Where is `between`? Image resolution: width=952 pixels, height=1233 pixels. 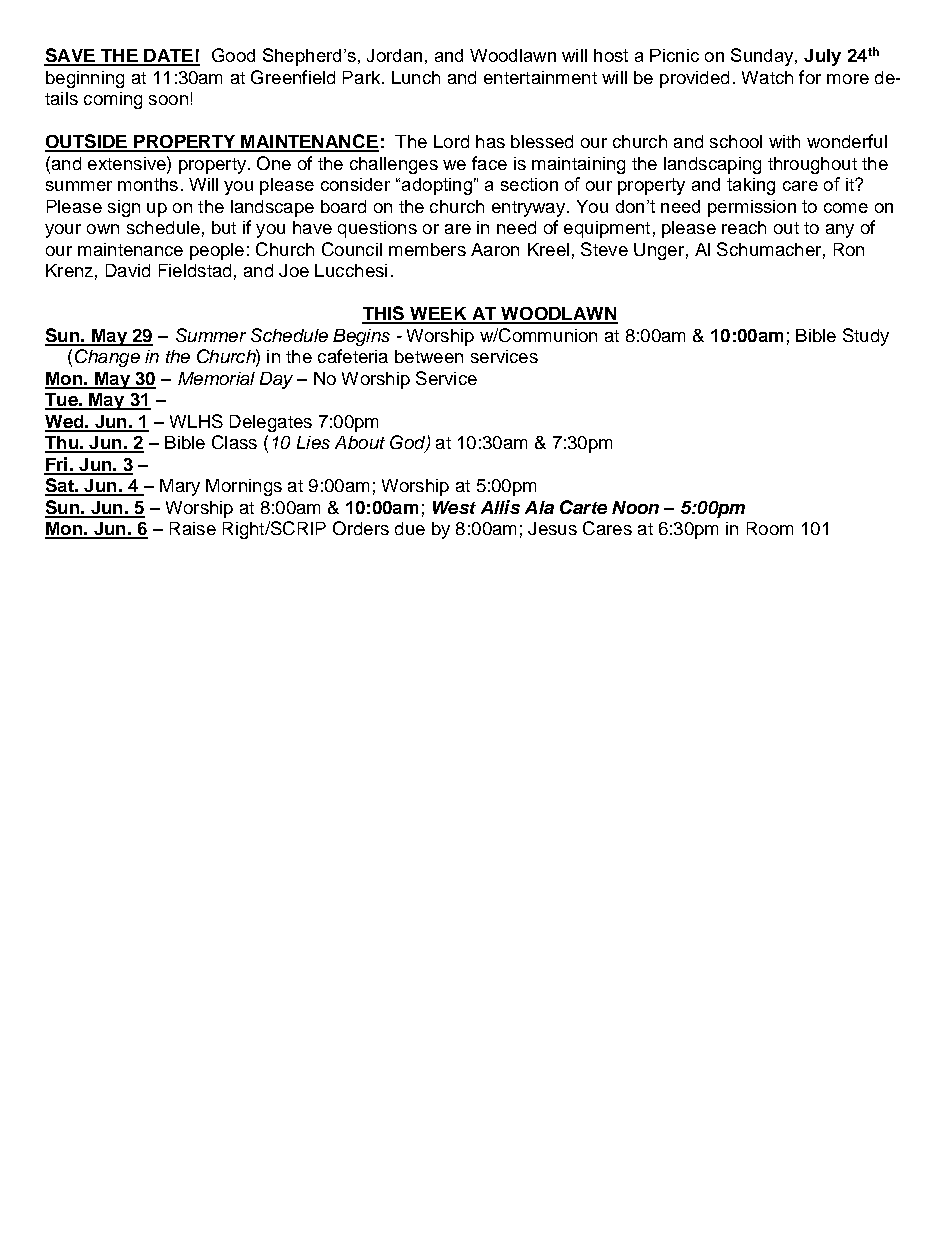 between is located at coordinates (429, 356).
